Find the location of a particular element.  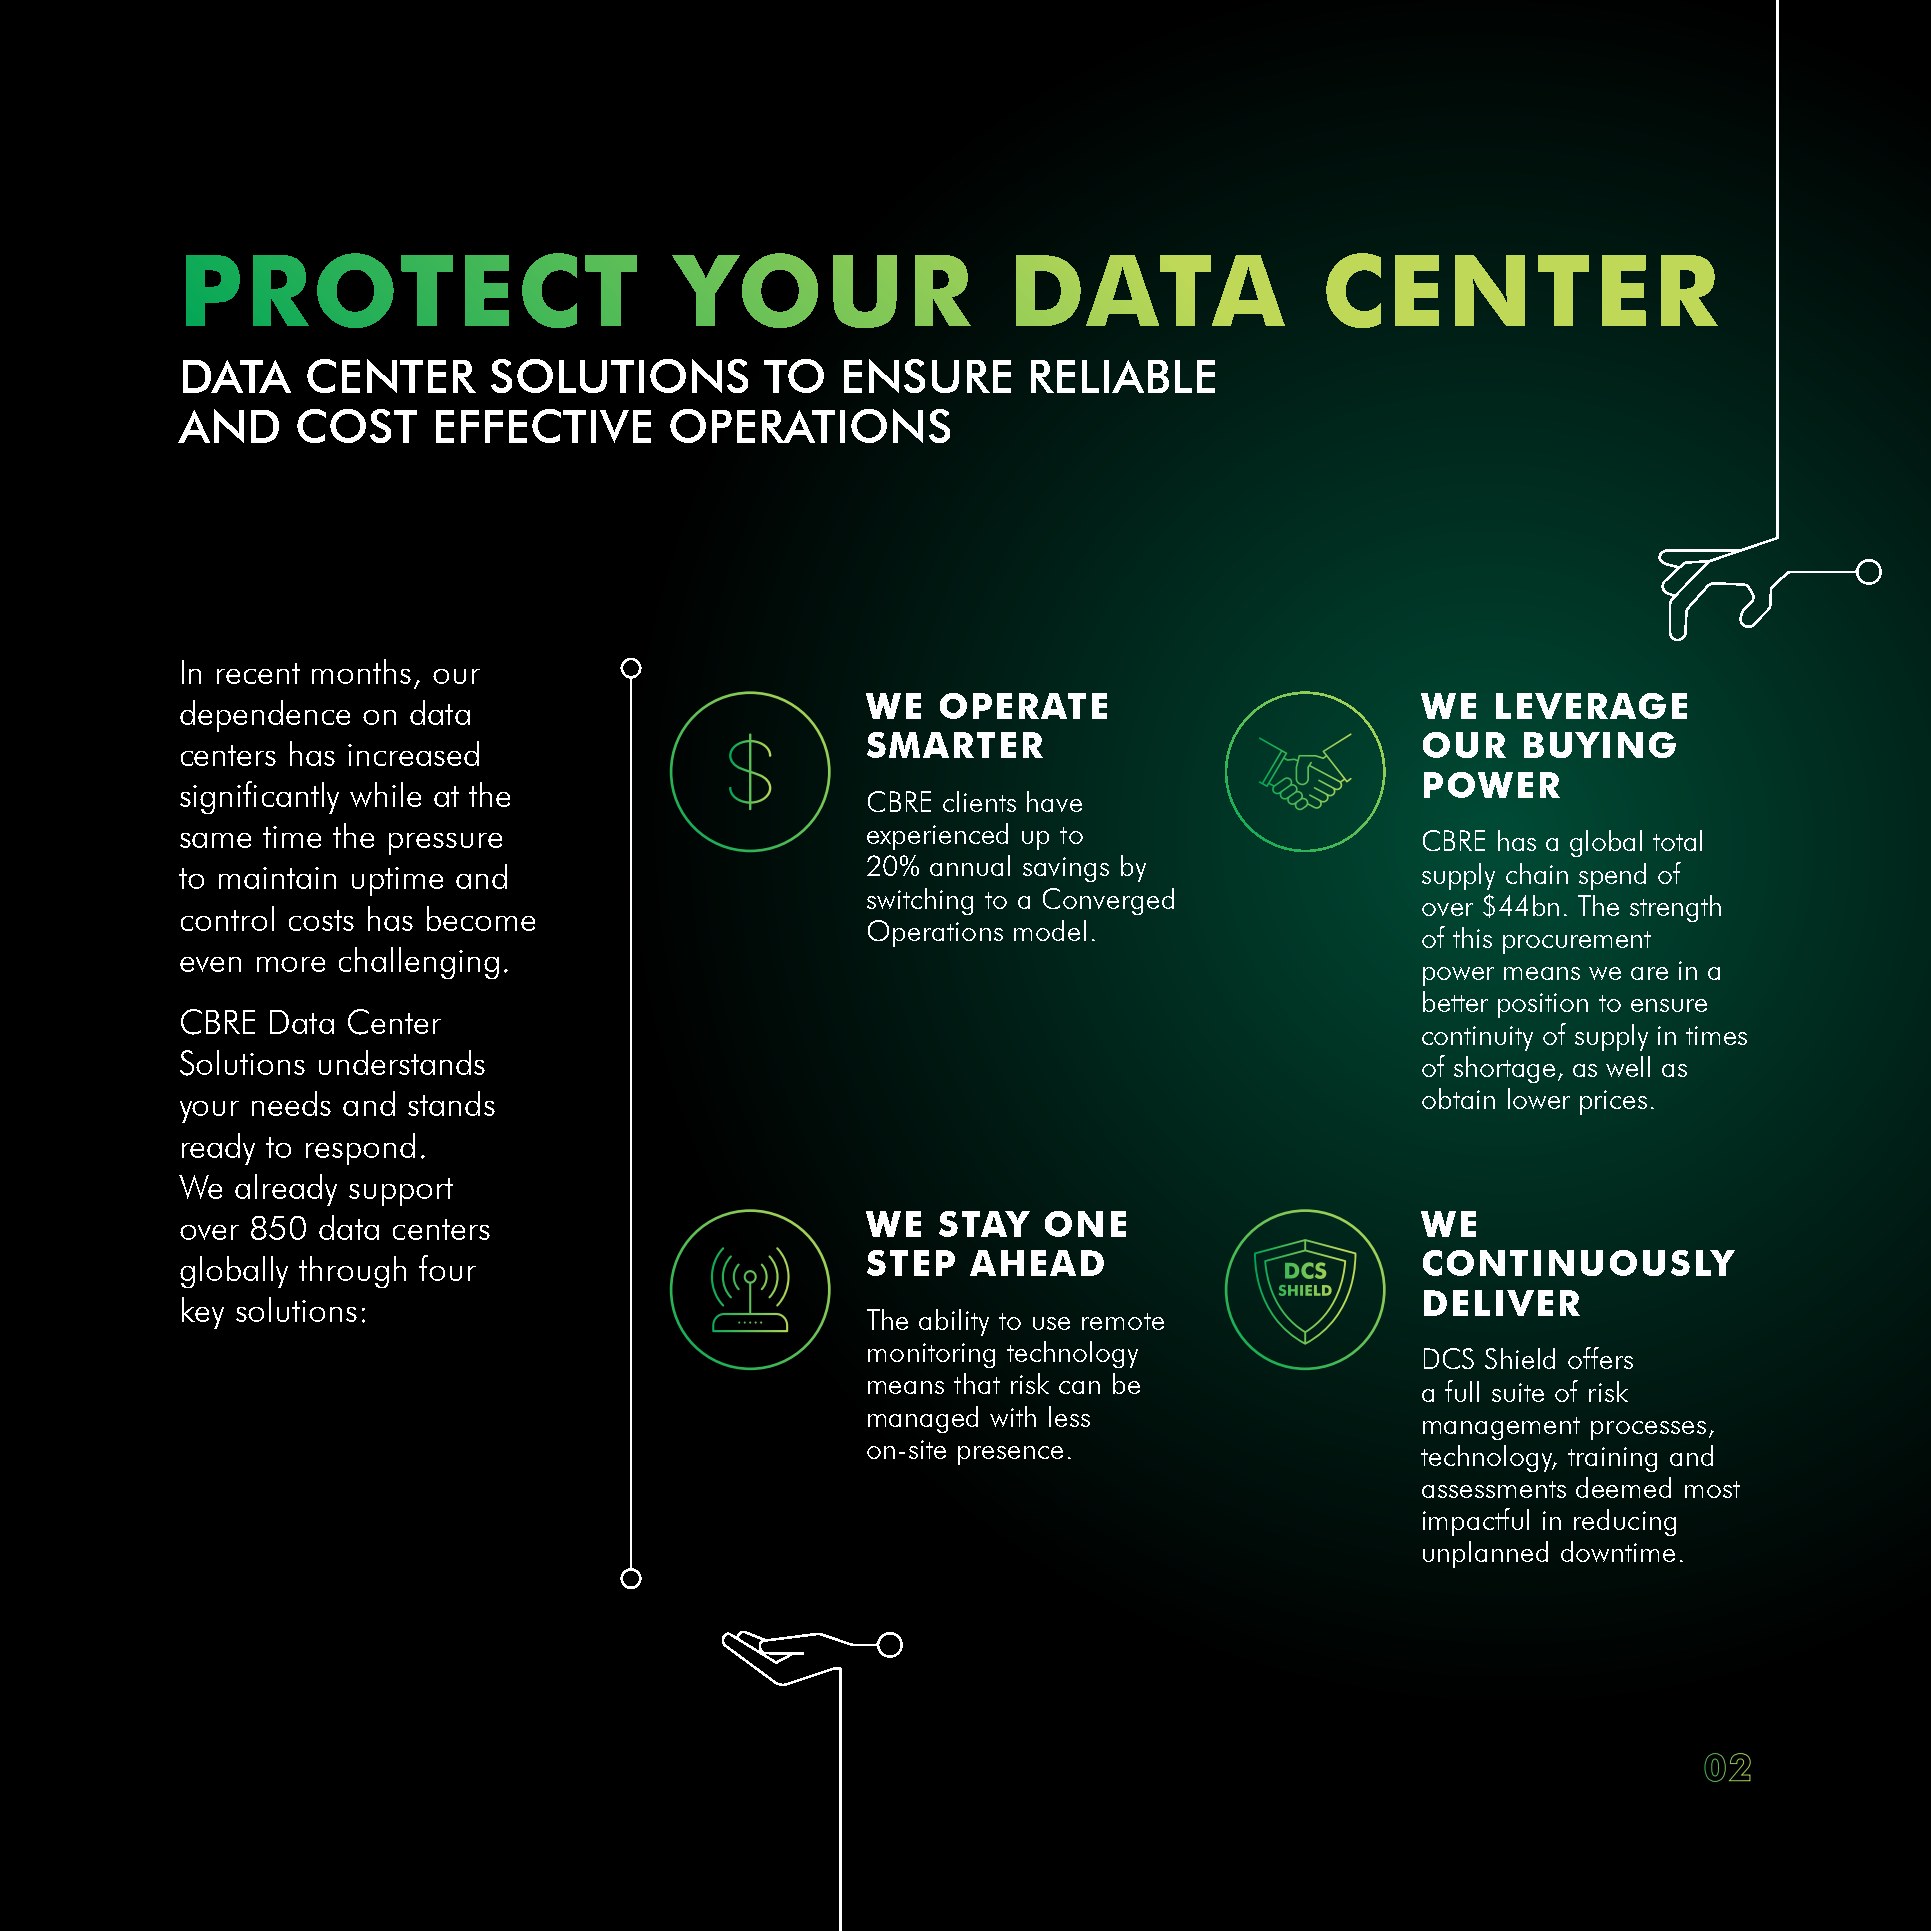

STAY is located at coordinates (984, 1224).
